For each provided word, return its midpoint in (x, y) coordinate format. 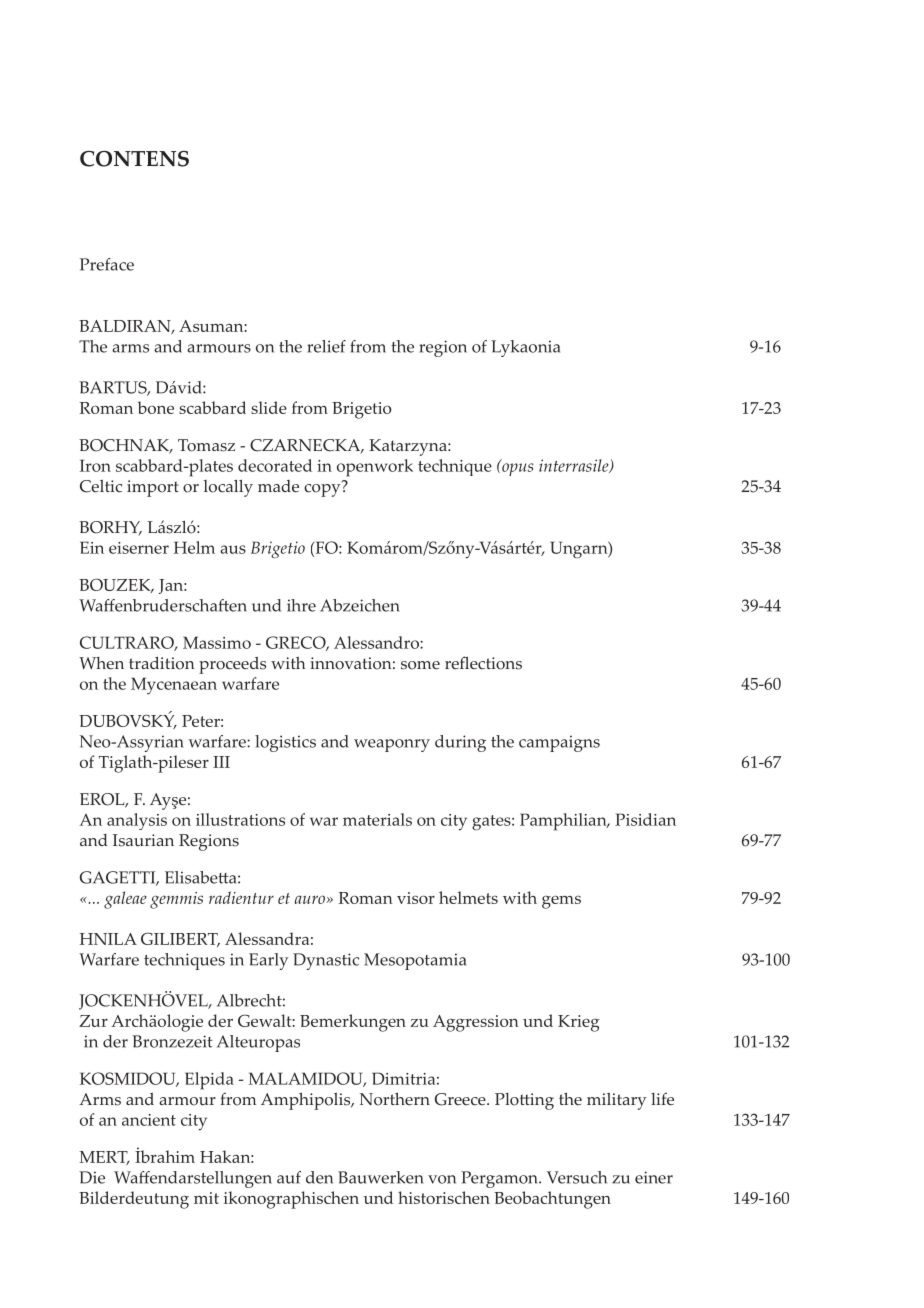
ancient (149, 1120)
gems (561, 902)
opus (517, 468)
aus (233, 549)
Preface (107, 264)
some (420, 665)
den (319, 1177)
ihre (301, 605)
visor (416, 898)
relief (326, 346)
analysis (137, 821)
